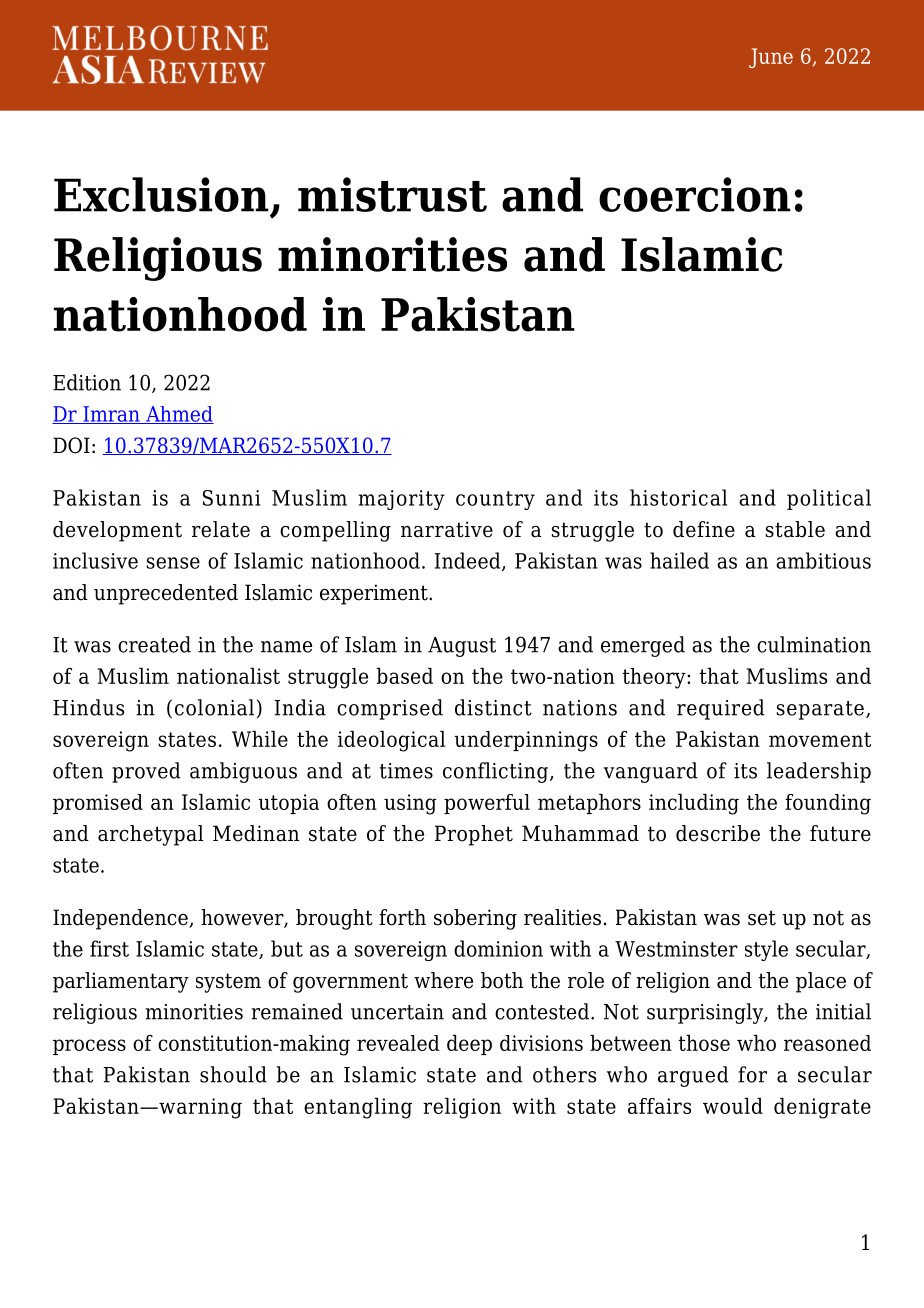 The width and height of the document is (924, 1308). Describe the element at coordinates (161, 194) in the document. I see `Exclusion` at that location.
